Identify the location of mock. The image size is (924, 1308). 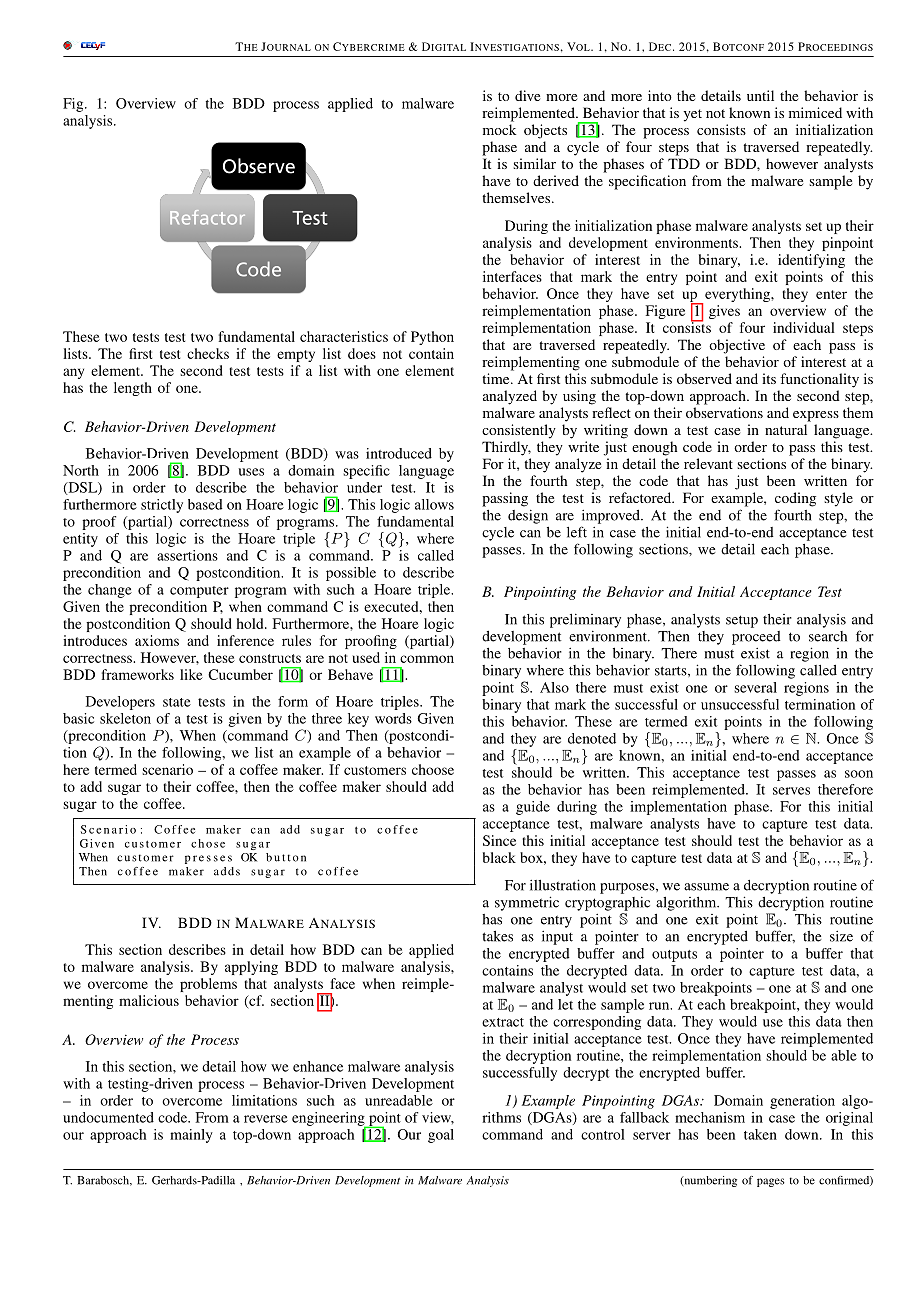
(499, 129).
